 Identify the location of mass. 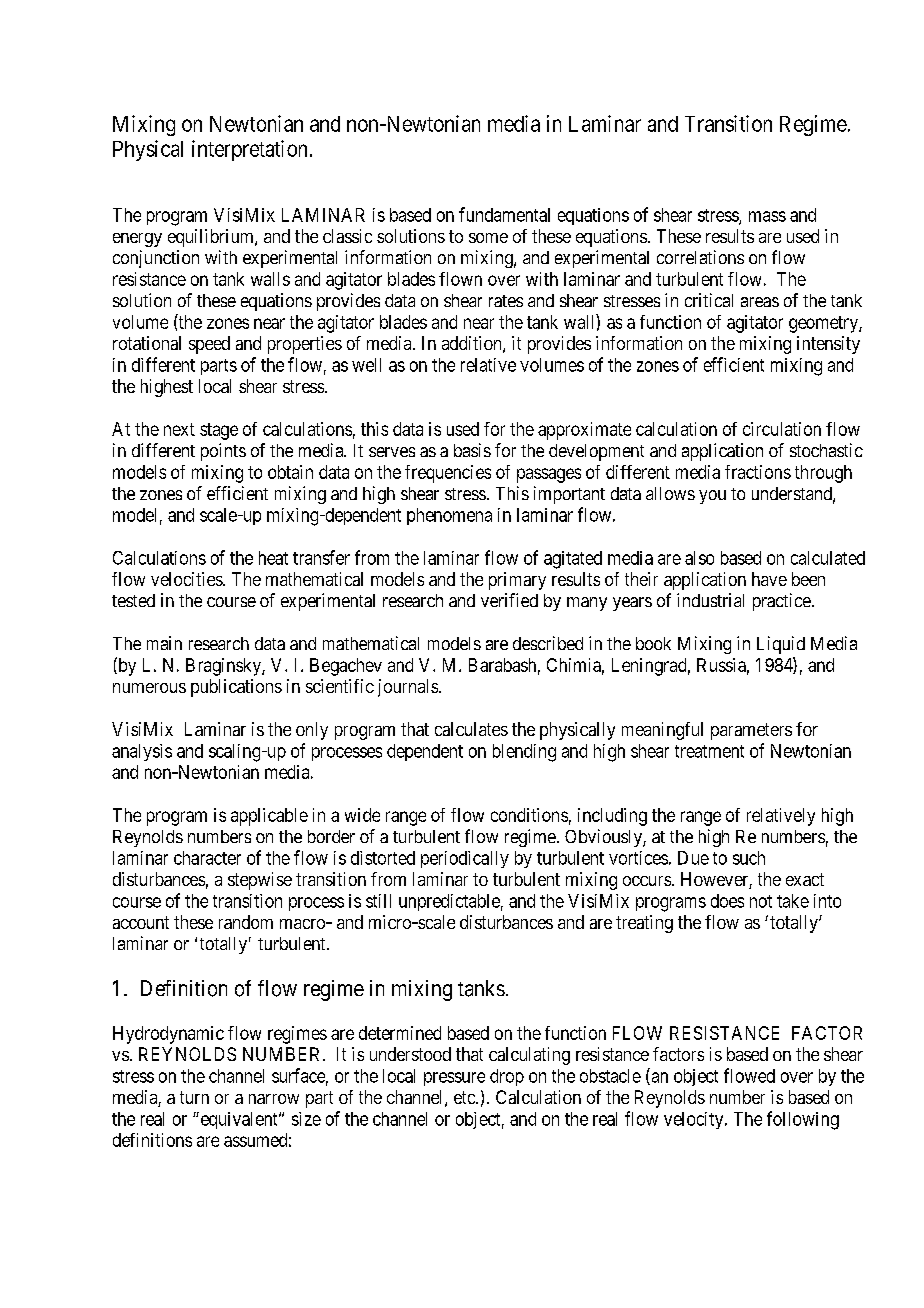
(767, 216).
